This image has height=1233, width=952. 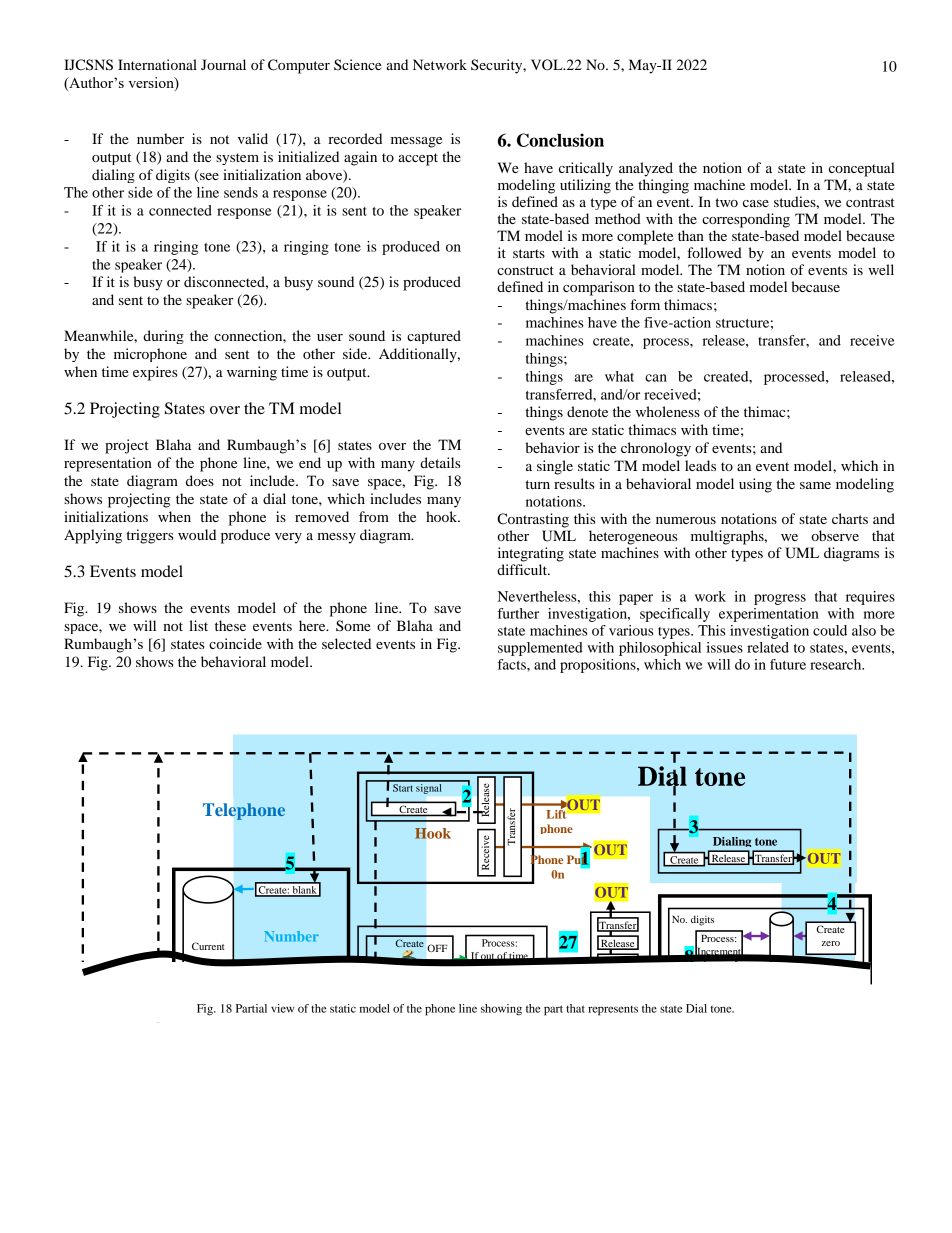 I want to click on captured, so click(x=434, y=337).
